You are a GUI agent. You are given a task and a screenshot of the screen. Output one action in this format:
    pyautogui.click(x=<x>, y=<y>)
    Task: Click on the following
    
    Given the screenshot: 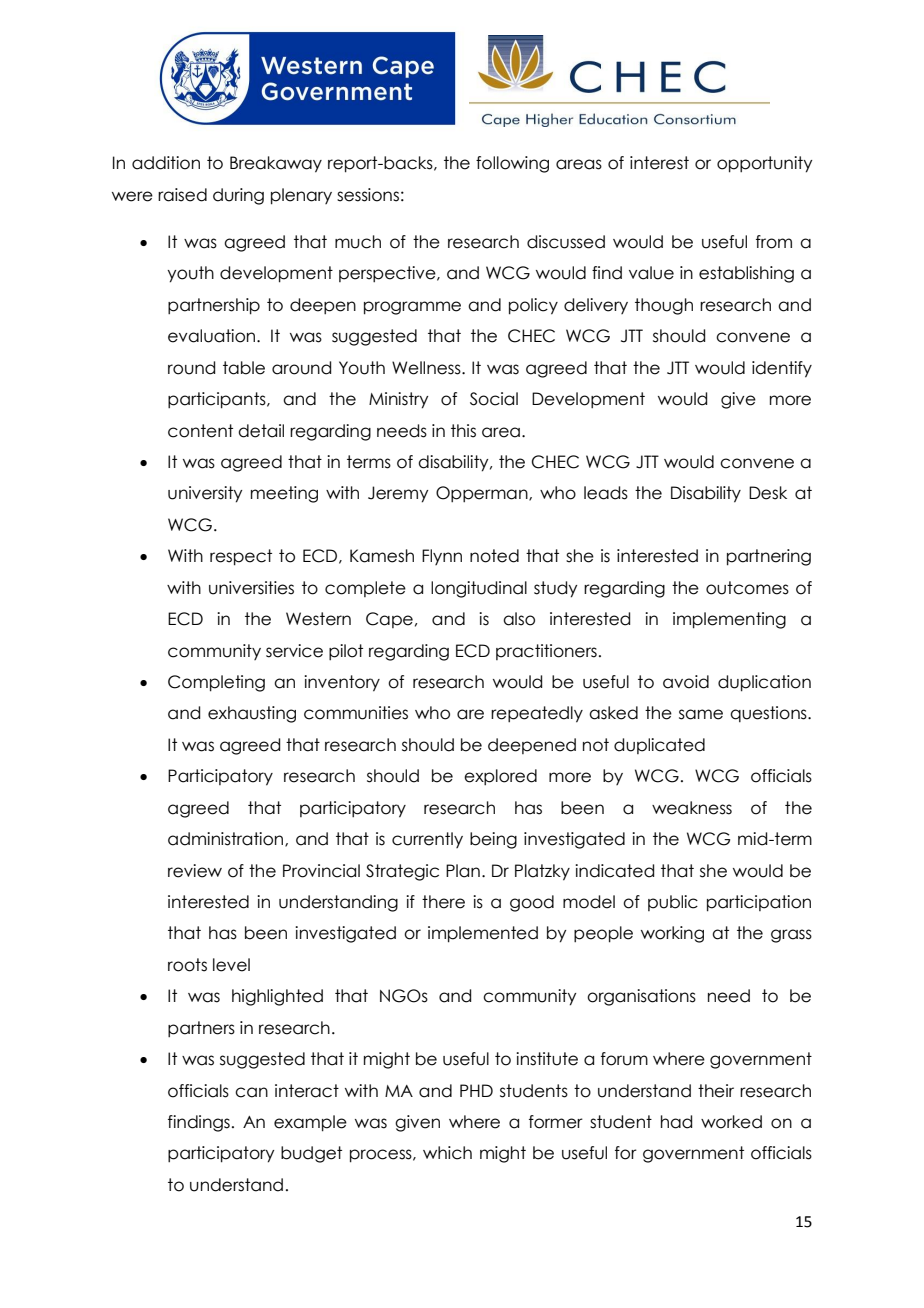 What is the action you would take?
    pyautogui.click(x=512, y=164)
